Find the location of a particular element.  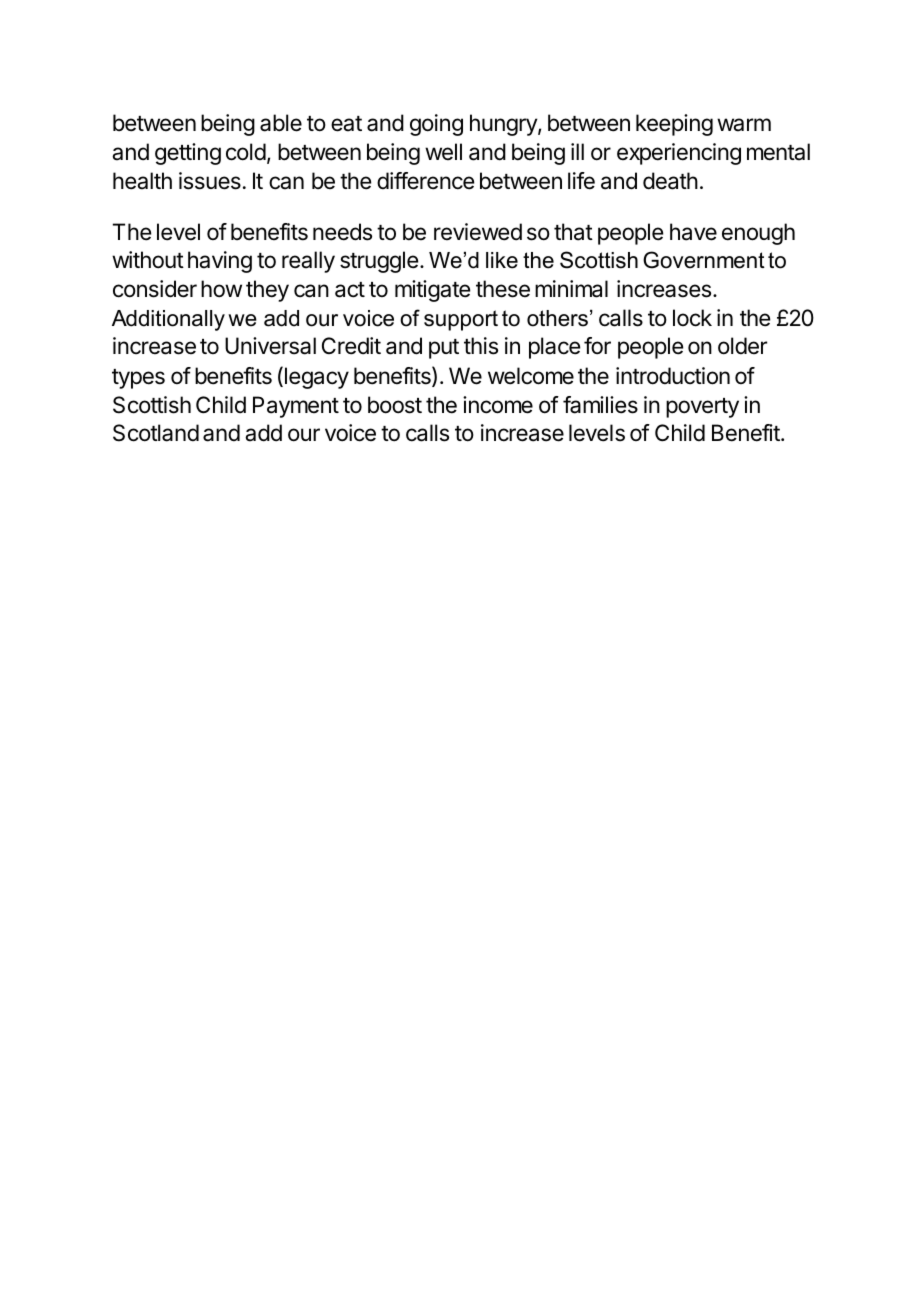

going is located at coordinates (436, 125).
